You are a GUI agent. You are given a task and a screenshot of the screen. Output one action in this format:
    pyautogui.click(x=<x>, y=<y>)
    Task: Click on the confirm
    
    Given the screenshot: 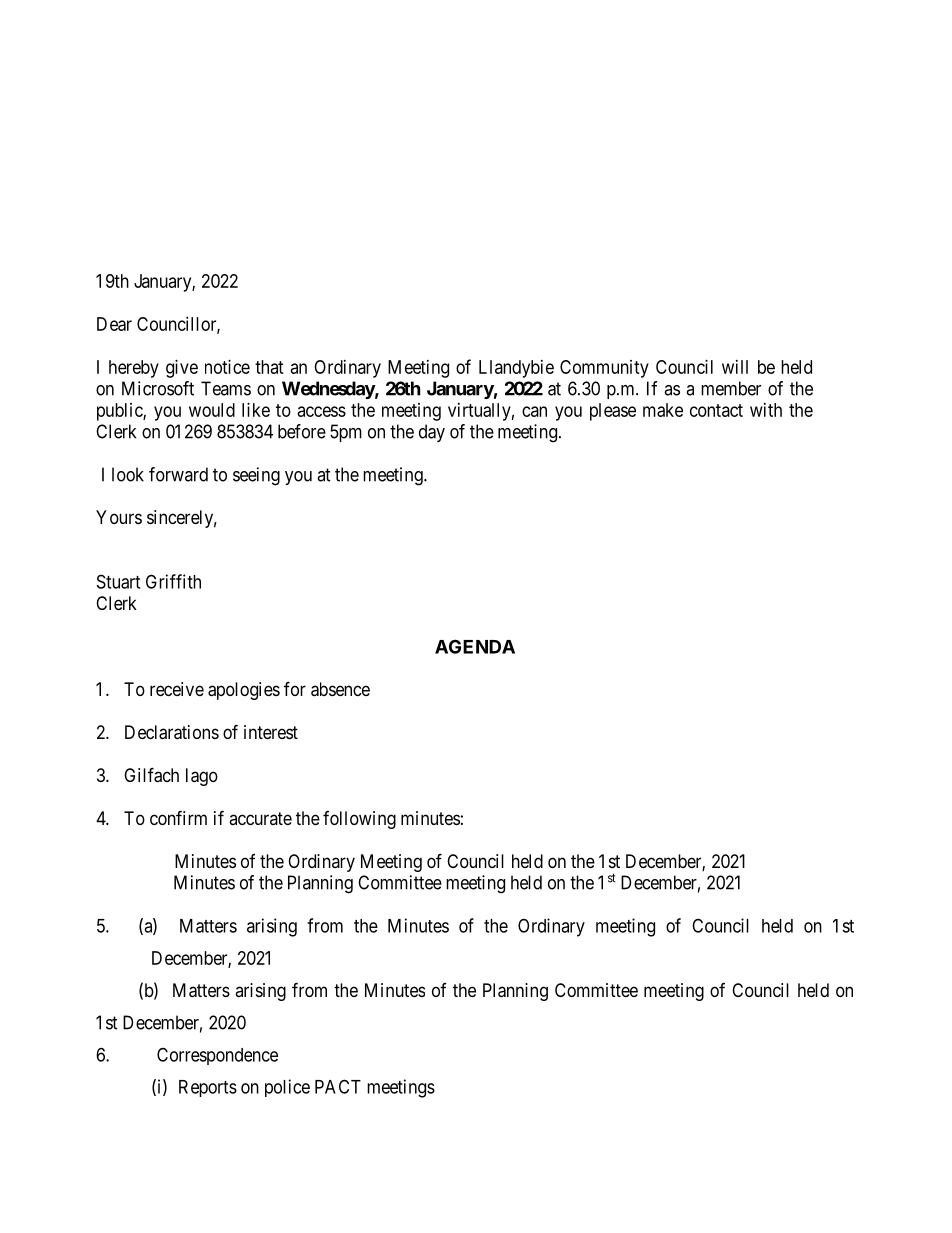 What is the action you would take?
    pyautogui.click(x=178, y=817)
